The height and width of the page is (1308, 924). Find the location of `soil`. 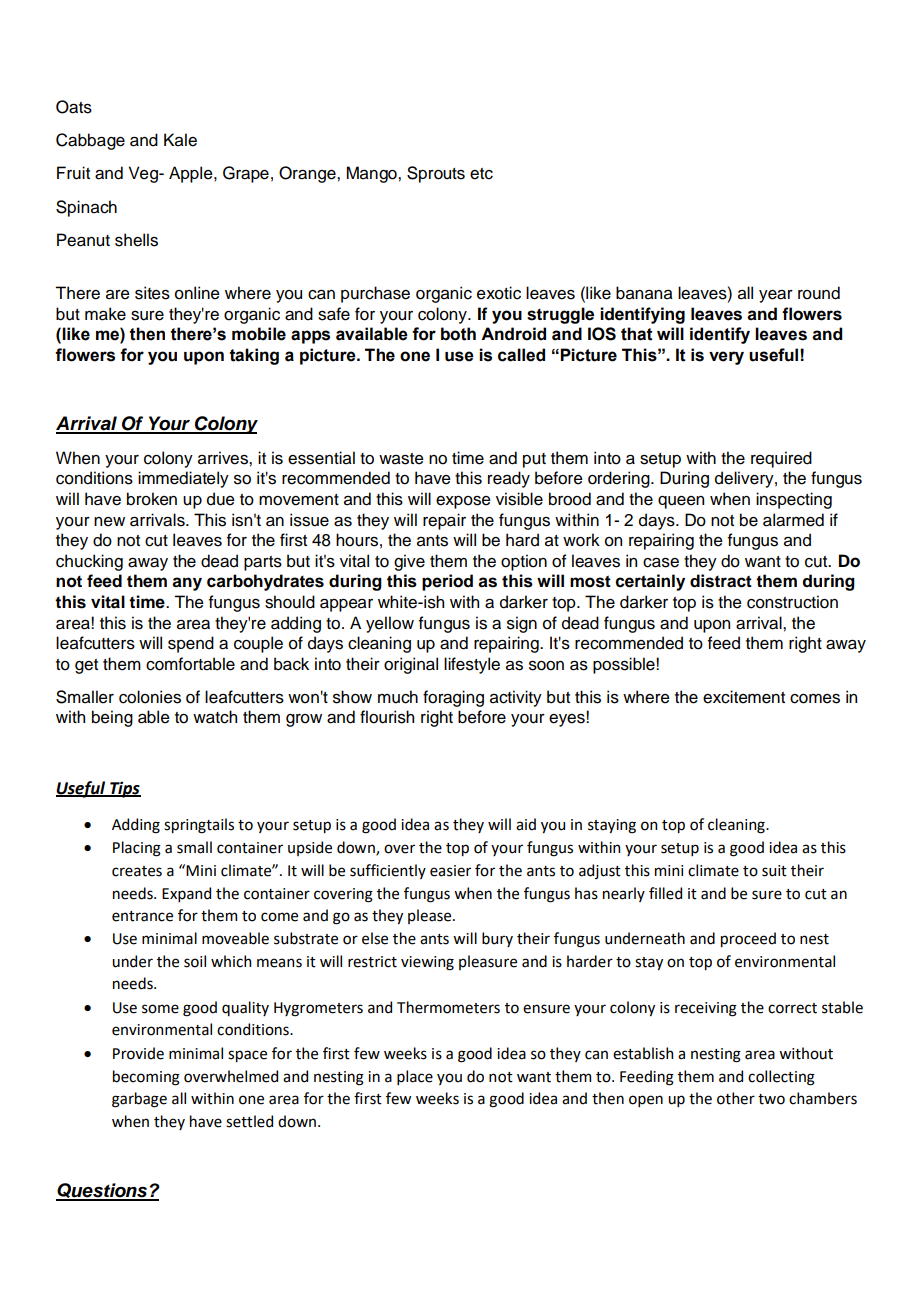

soil is located at coordinates (195, 961).
